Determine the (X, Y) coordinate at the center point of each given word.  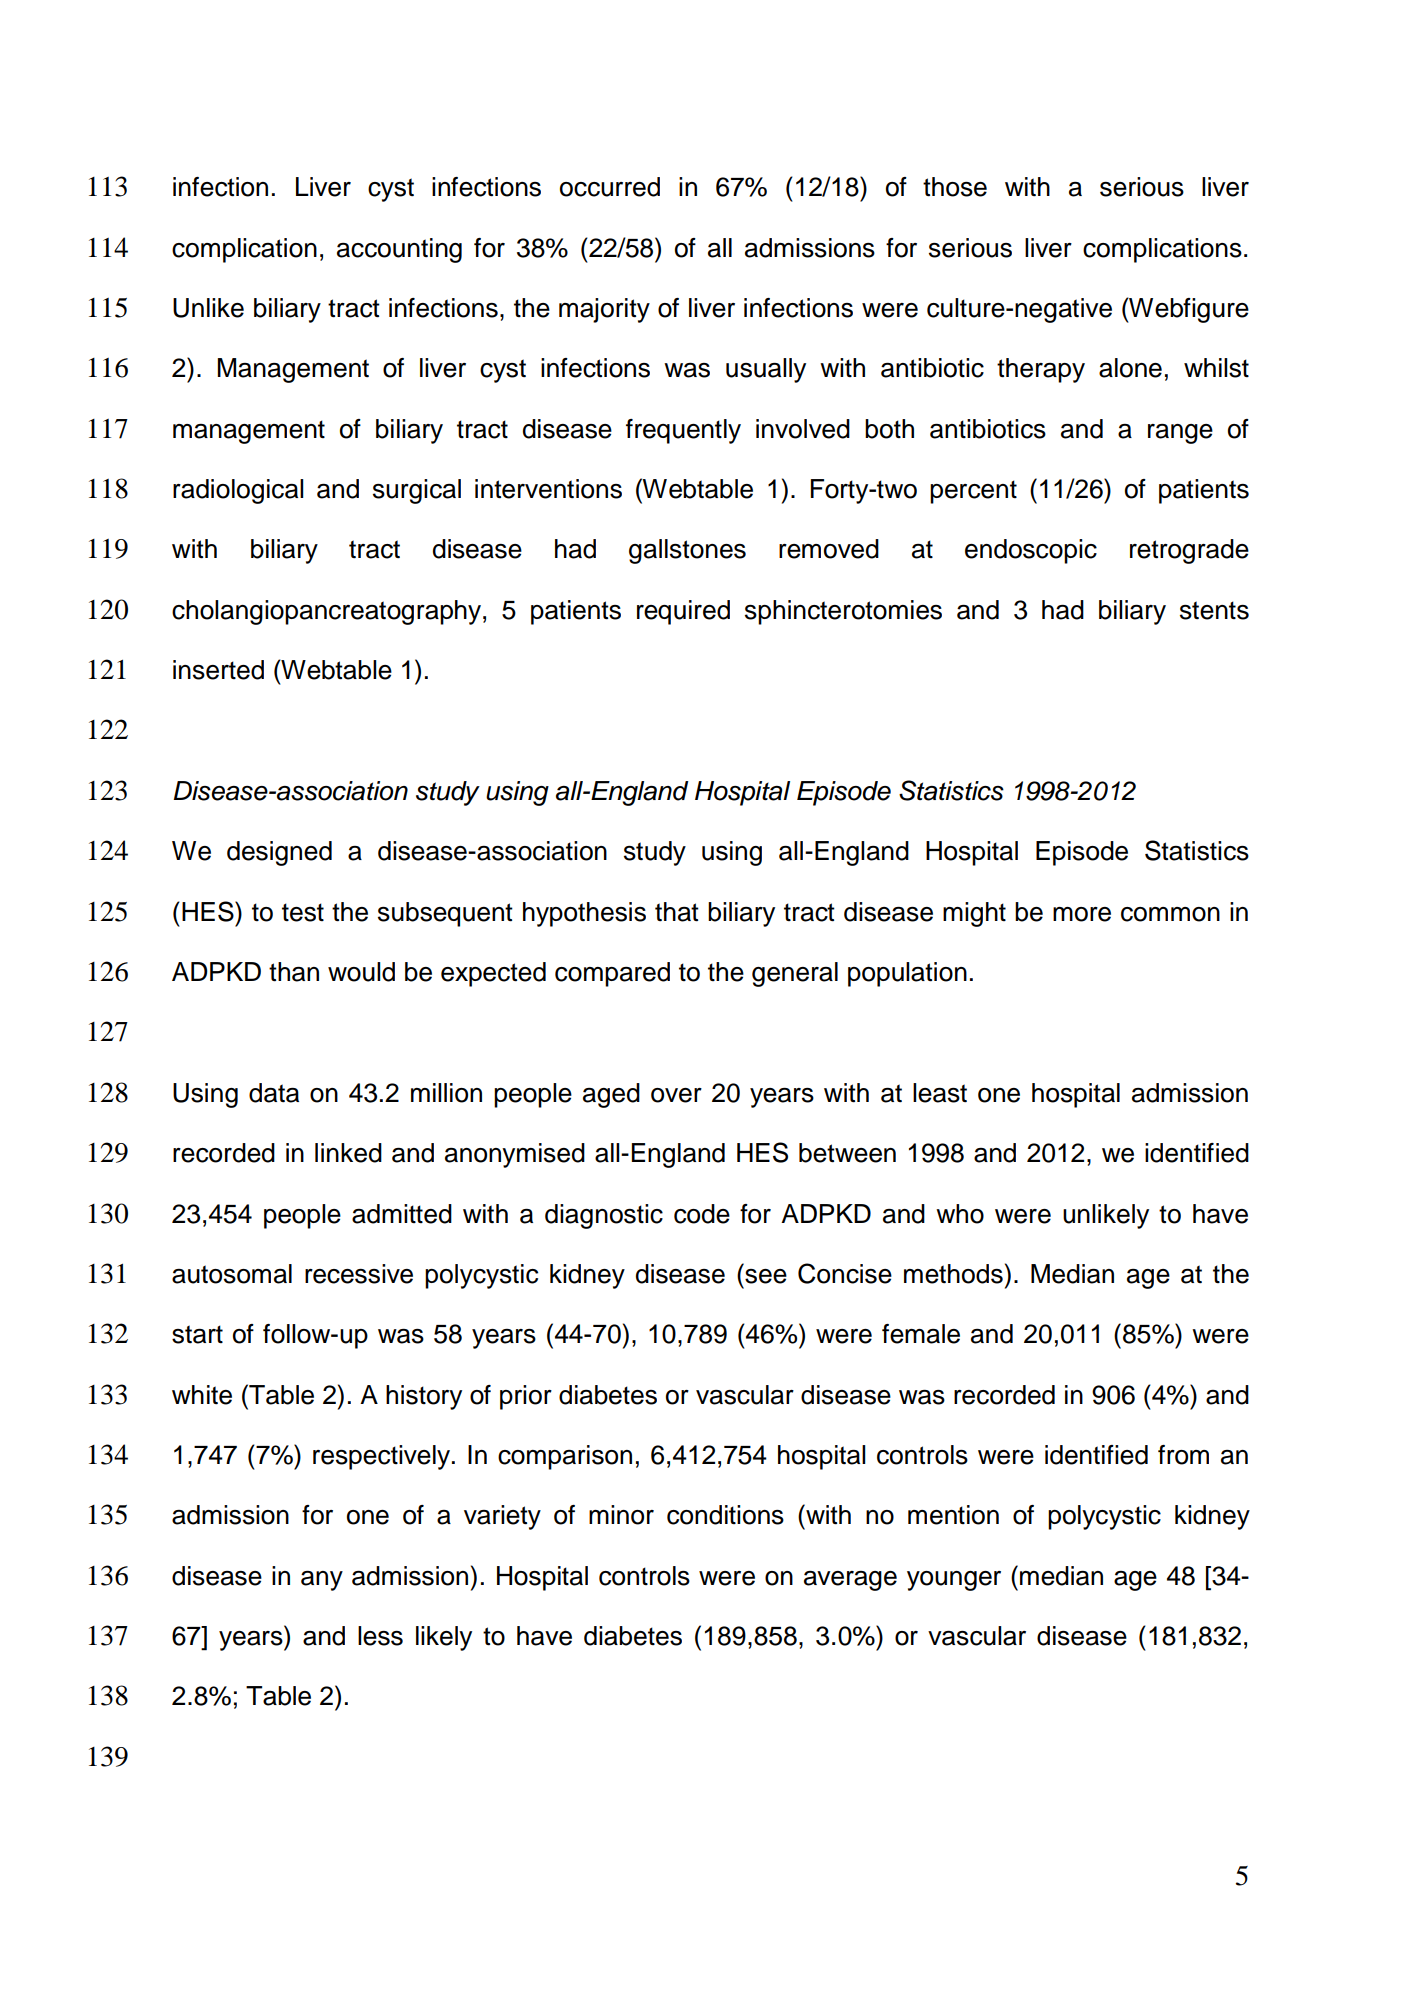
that (677, 912)
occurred (610, 187)
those (955, 187)
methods (953, 1274)
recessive (359, 1274)
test (303, 912)
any (322, 1581)
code (702, 1214)
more (1082, 914)
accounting (399, 250)
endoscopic (1031, 551)
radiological (238, 491)
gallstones (687, 551)
